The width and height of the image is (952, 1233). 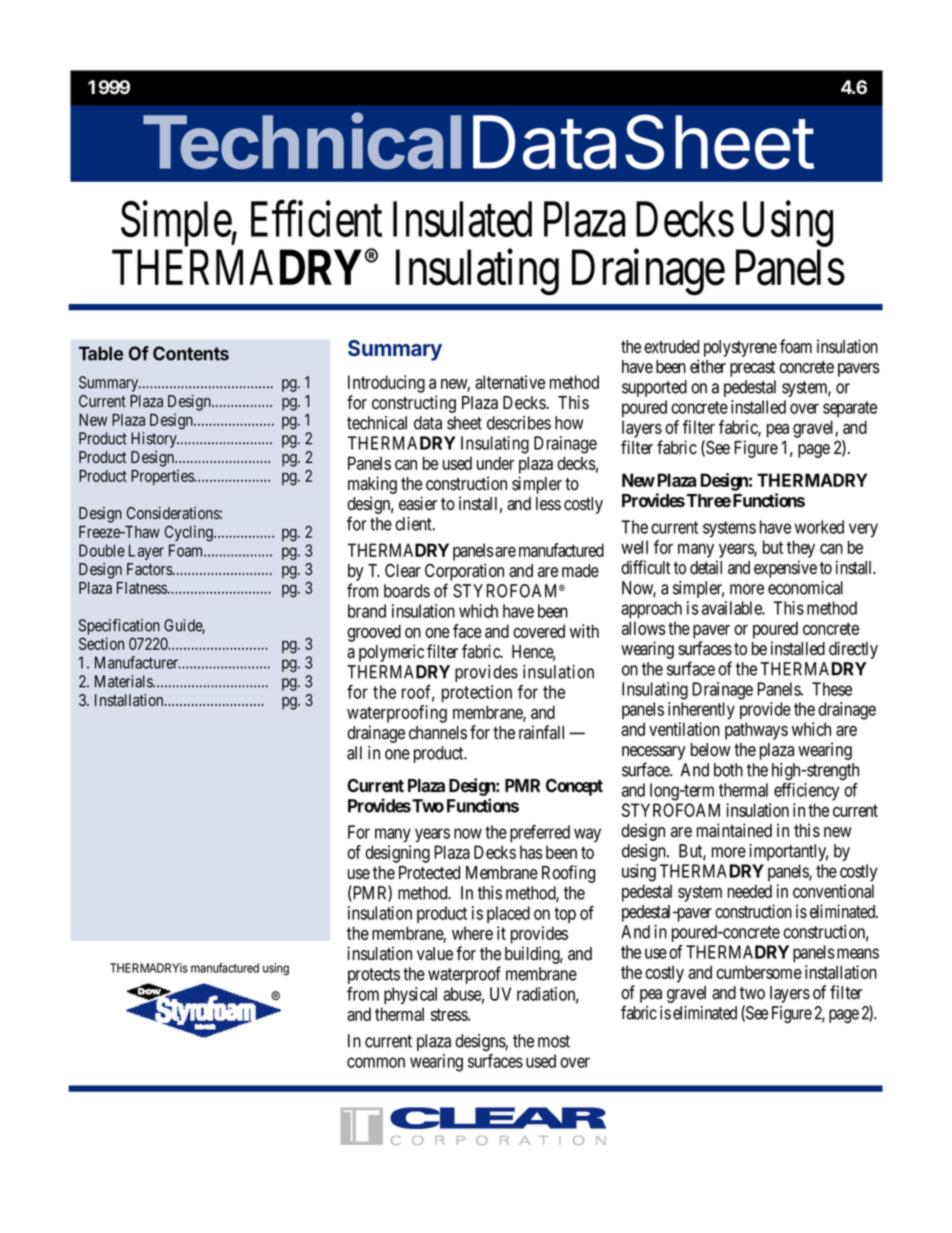 What do you see at coordinates (124, 681) in the image?
I see `Materials` at bounding box center [124, 681].
